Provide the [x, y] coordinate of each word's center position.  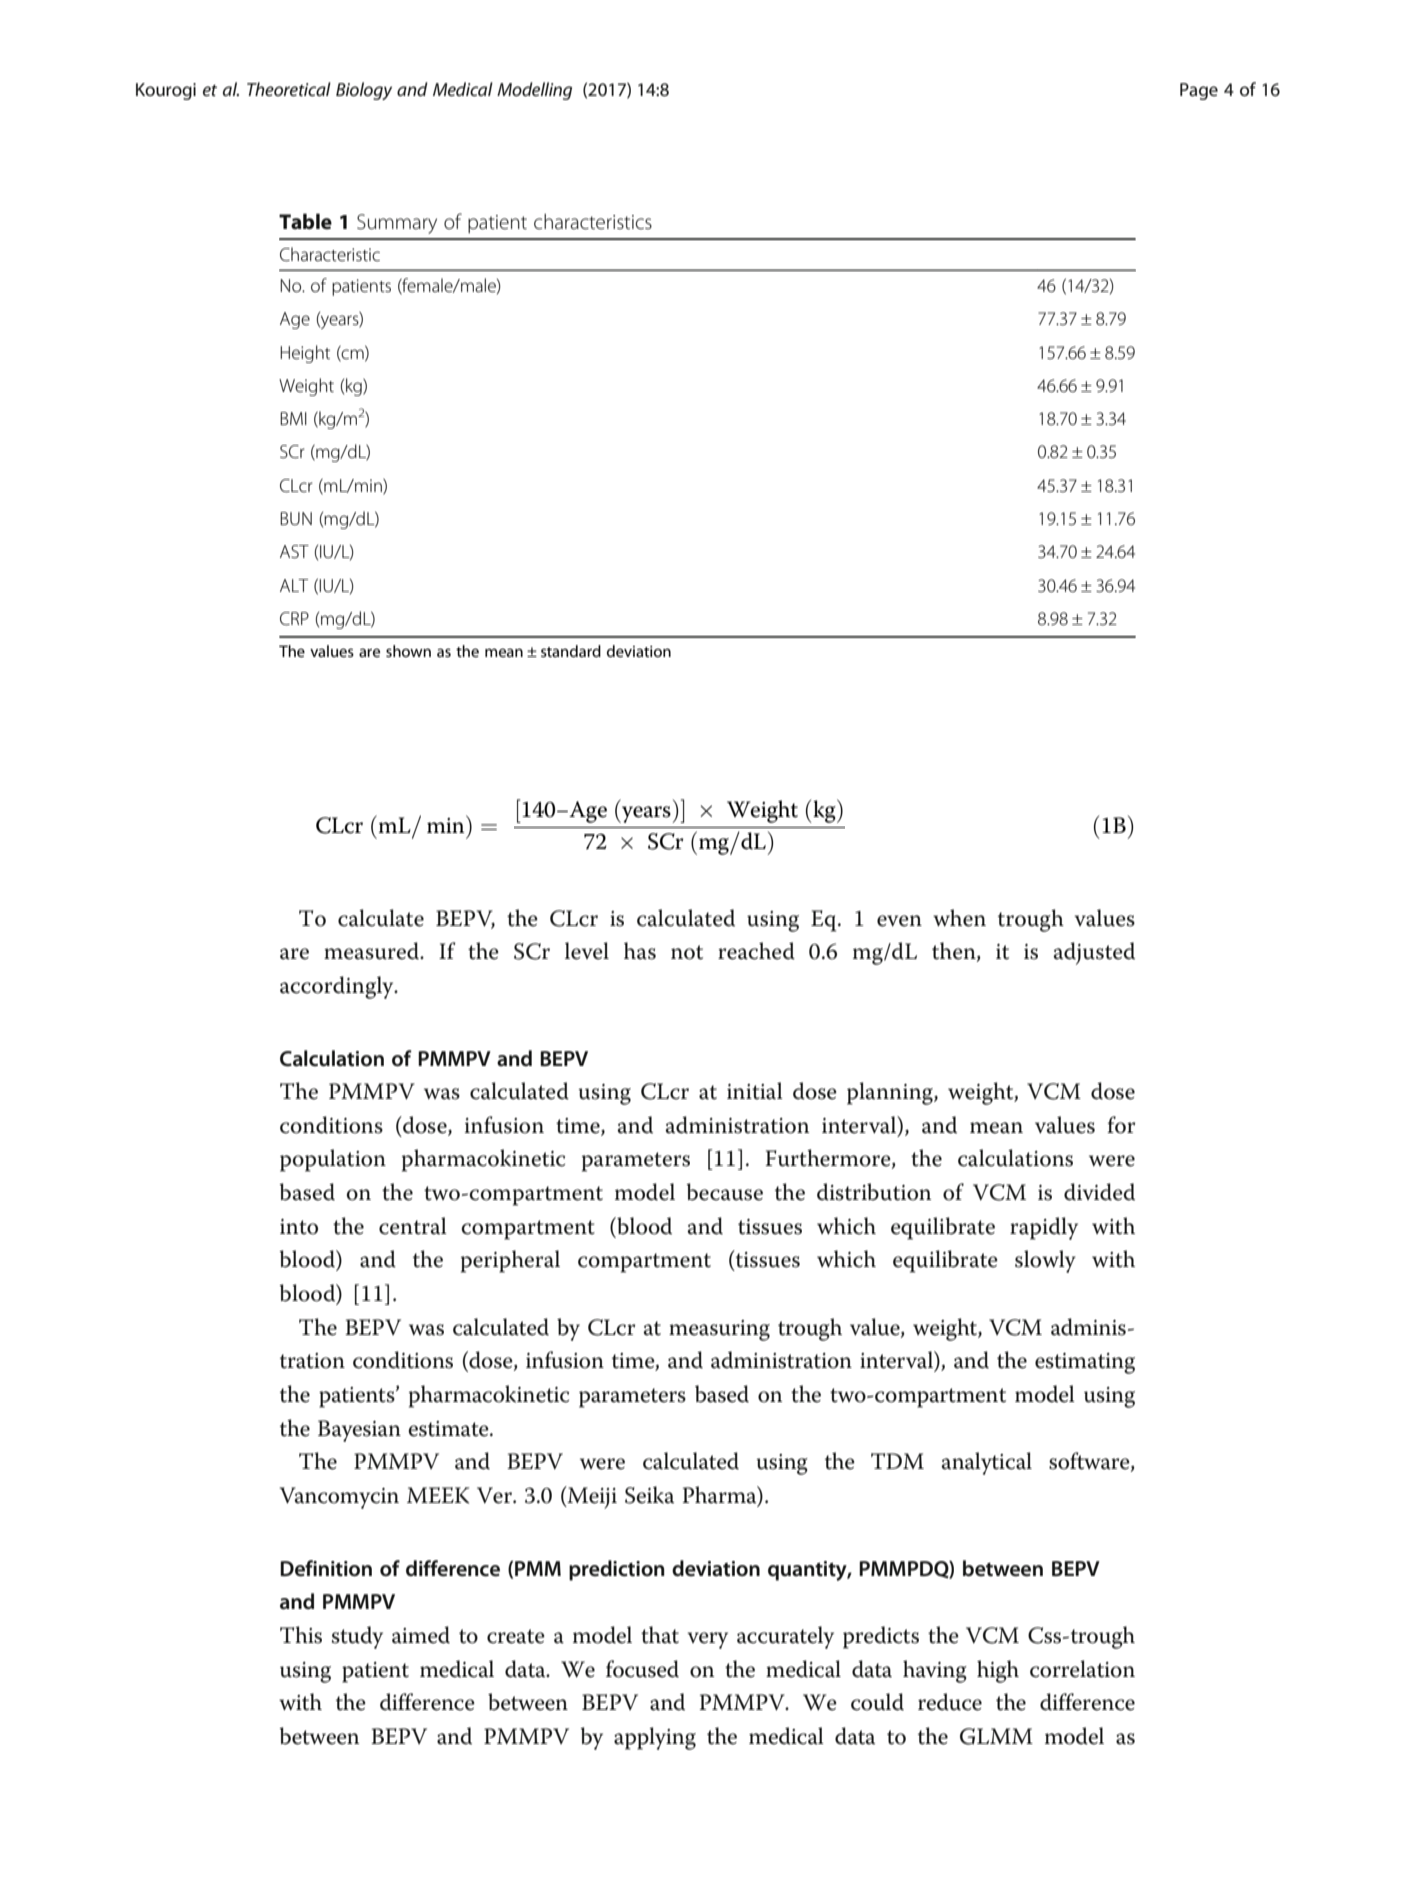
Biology [364, 91]
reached [756, 951]
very [707, 1640]
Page [1199, 91]
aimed [421, 1635]
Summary [397, 224]
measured [373, 951]
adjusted [1094, 953]
